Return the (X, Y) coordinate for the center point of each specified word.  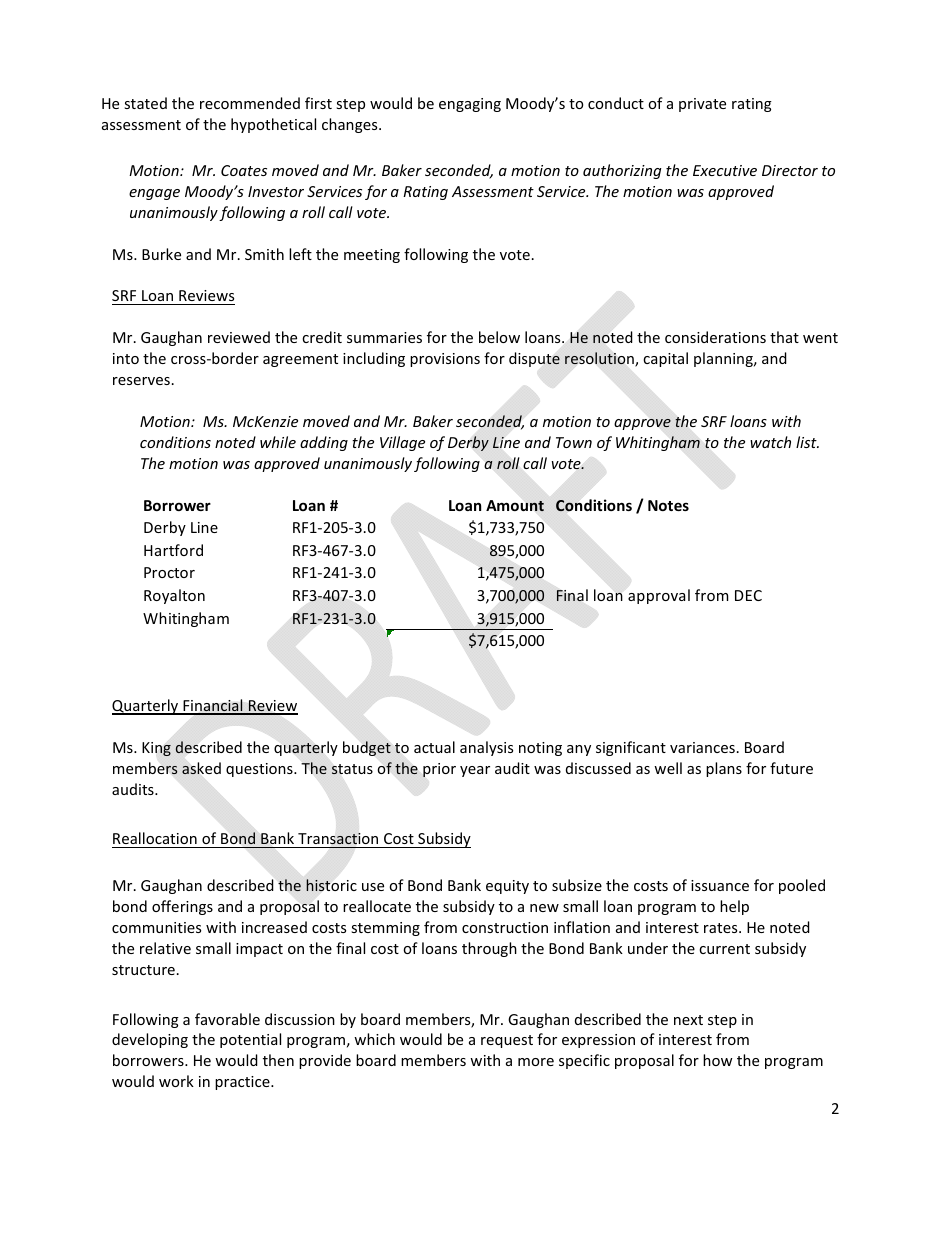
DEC (748, 595)
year (475, 771)
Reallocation (155, 840)
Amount (515, 506)
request (507, 1041)
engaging (470, 105)
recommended (250, 103)
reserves (141, 381)
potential (250, 1040)
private (702, 105)
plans (724, 769)
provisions (445, 360)
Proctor (169, 572)
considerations (715, 337)
